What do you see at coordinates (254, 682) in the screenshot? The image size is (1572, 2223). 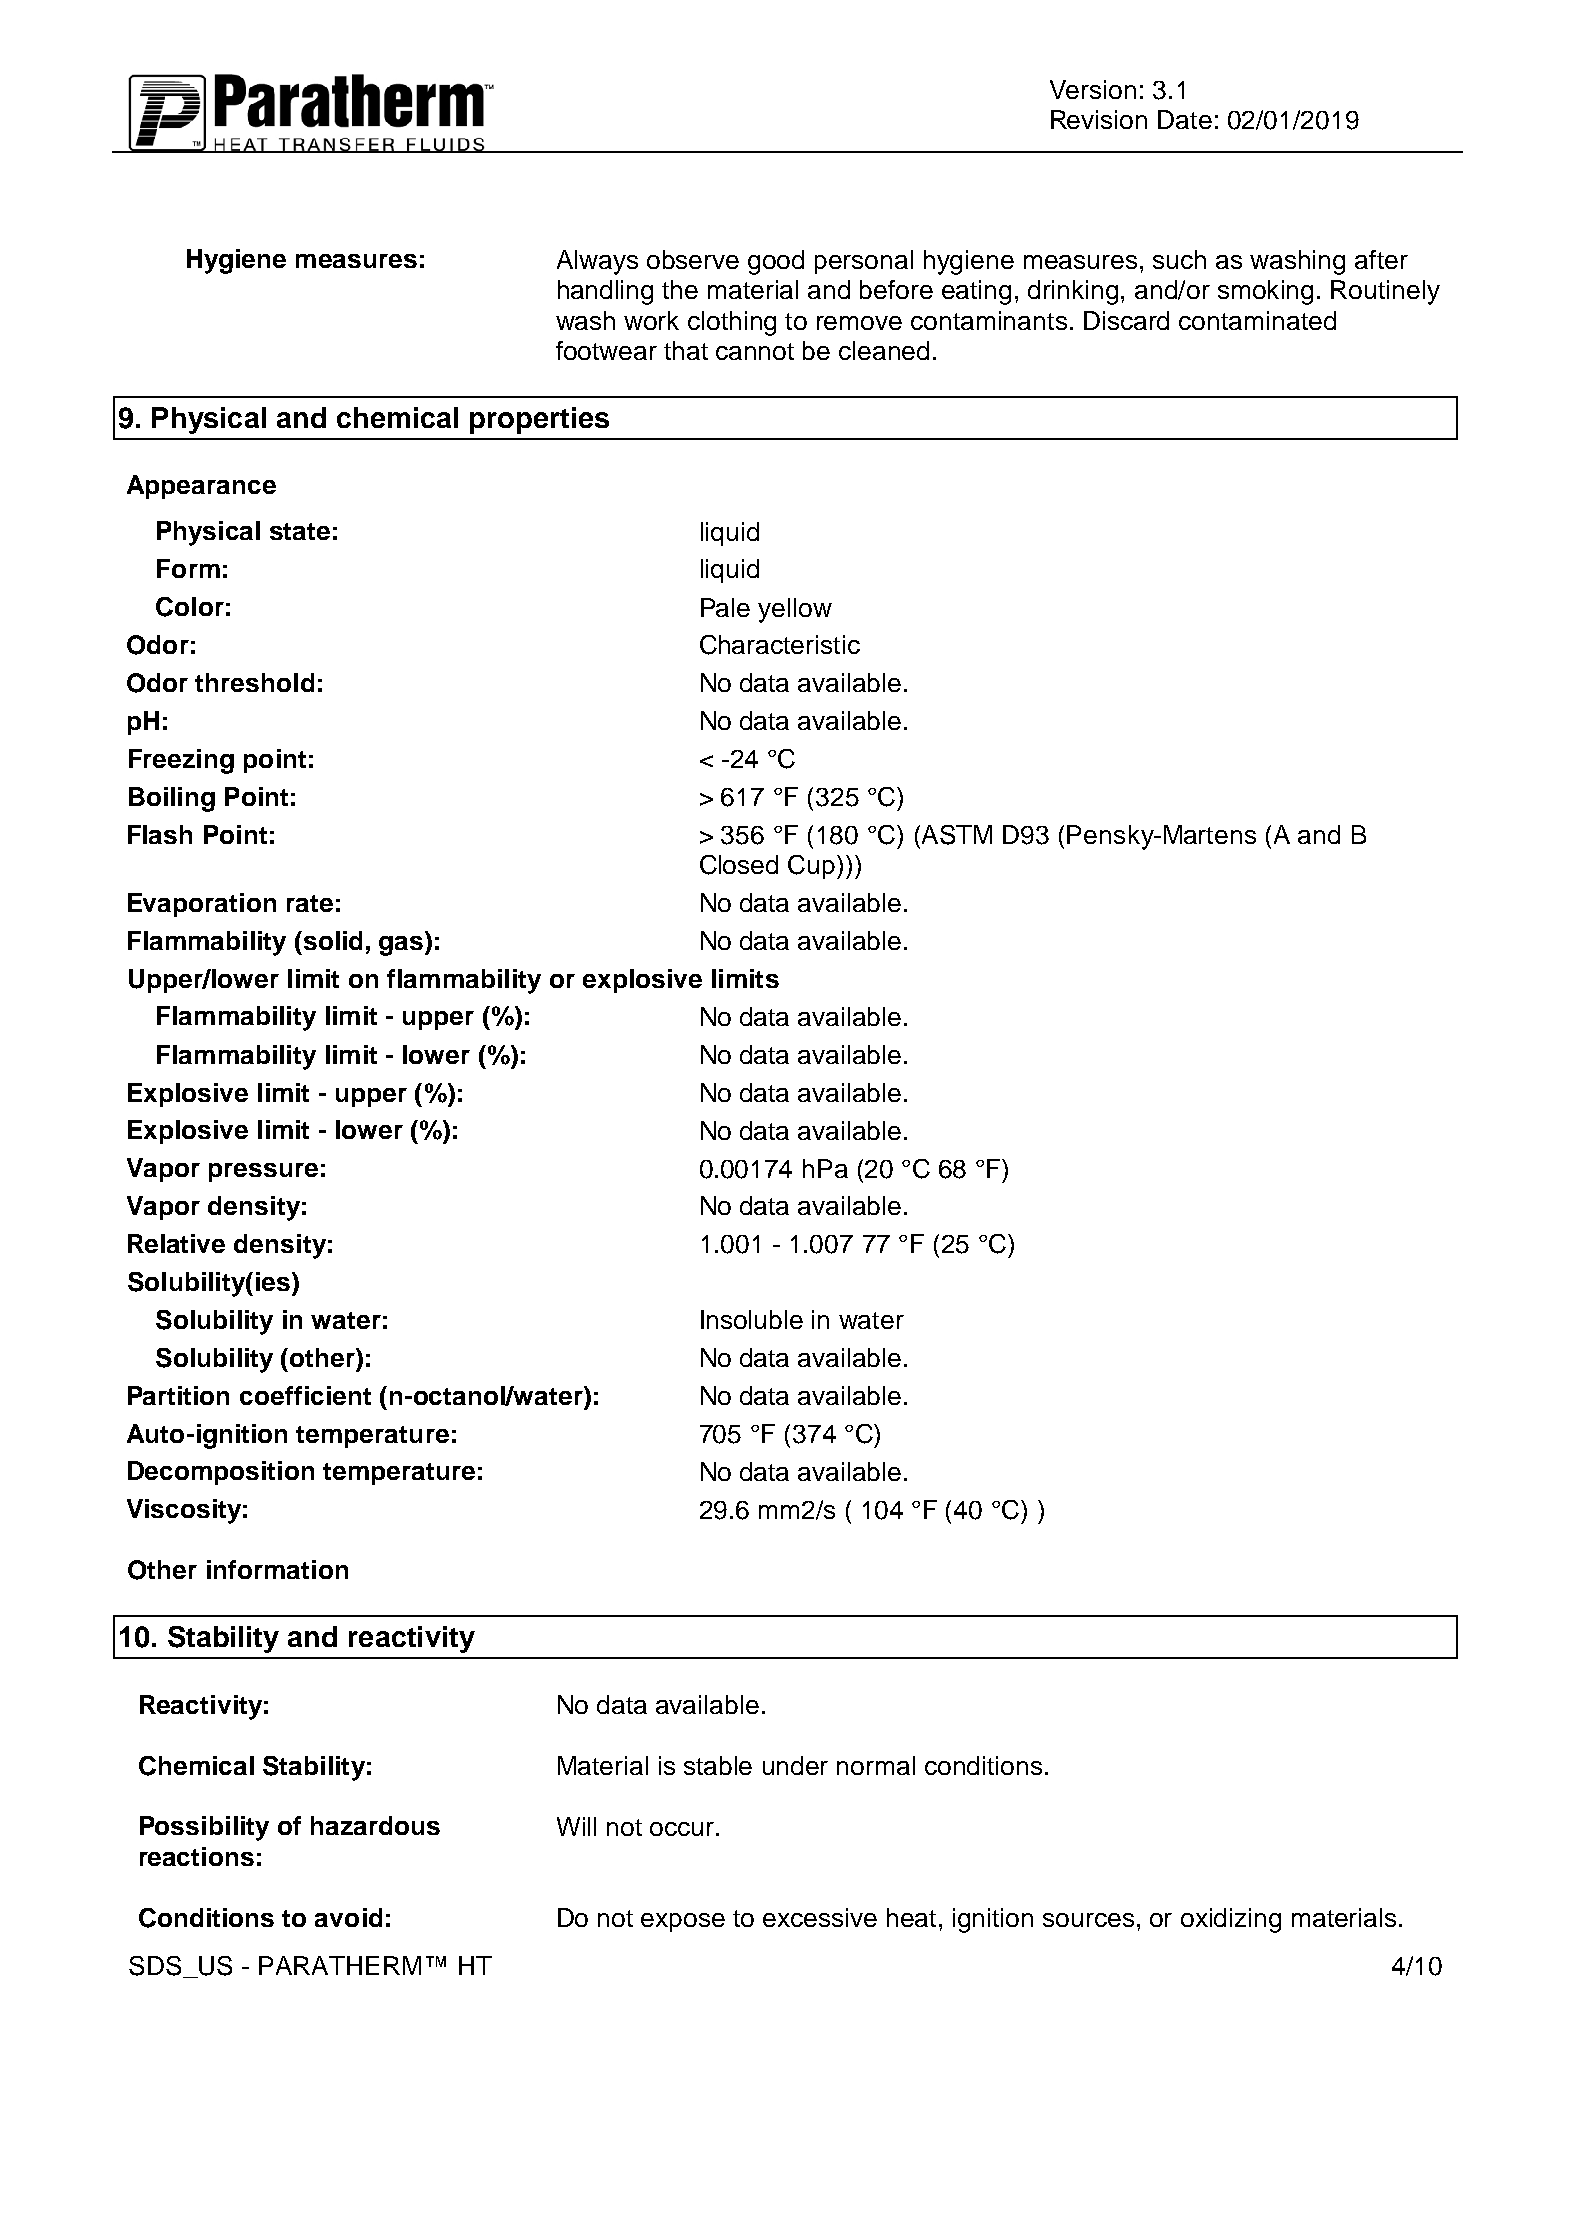 I see `threshold` at bounding box center [254, 682].
